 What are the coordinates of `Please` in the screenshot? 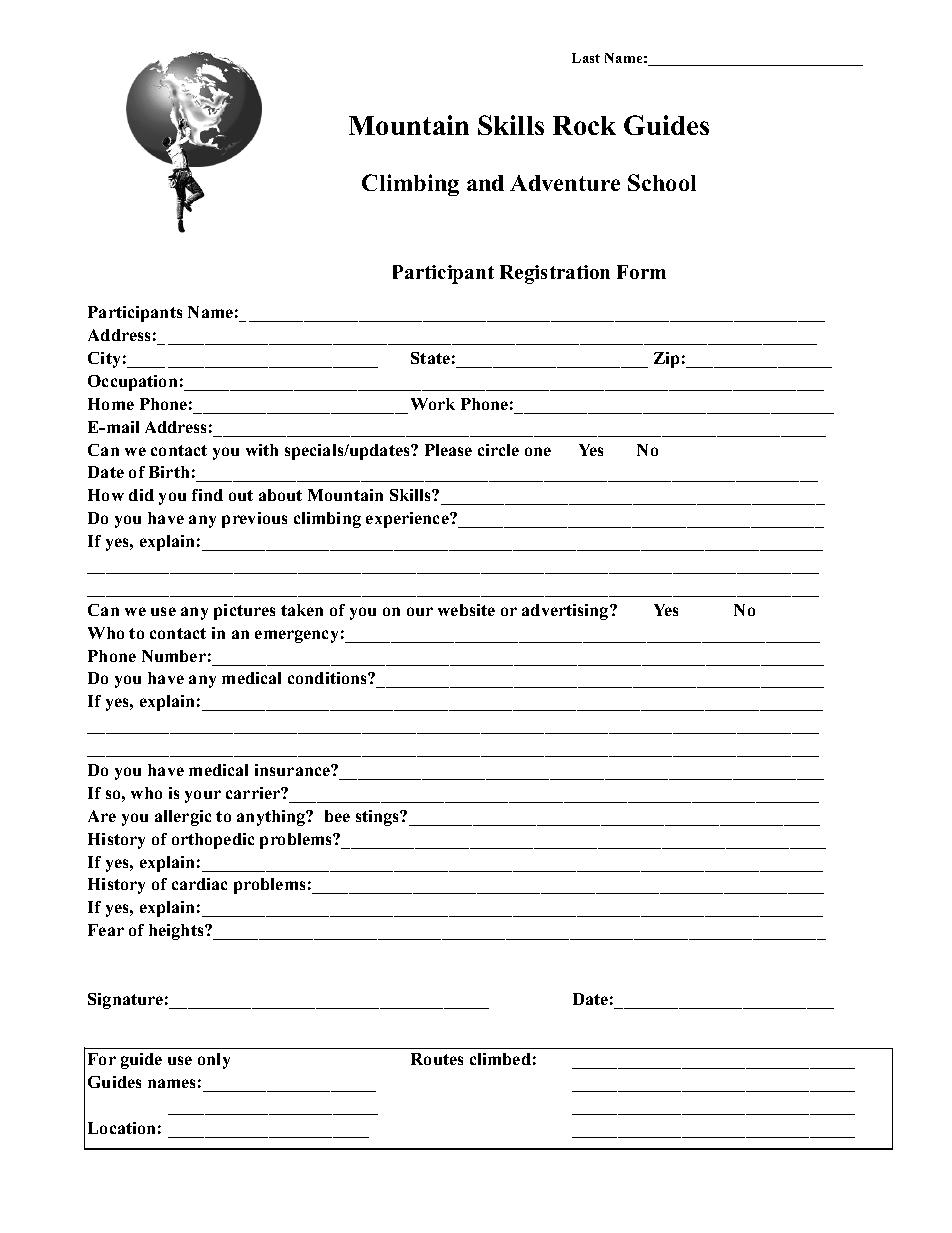 It's located at (448, 450).
